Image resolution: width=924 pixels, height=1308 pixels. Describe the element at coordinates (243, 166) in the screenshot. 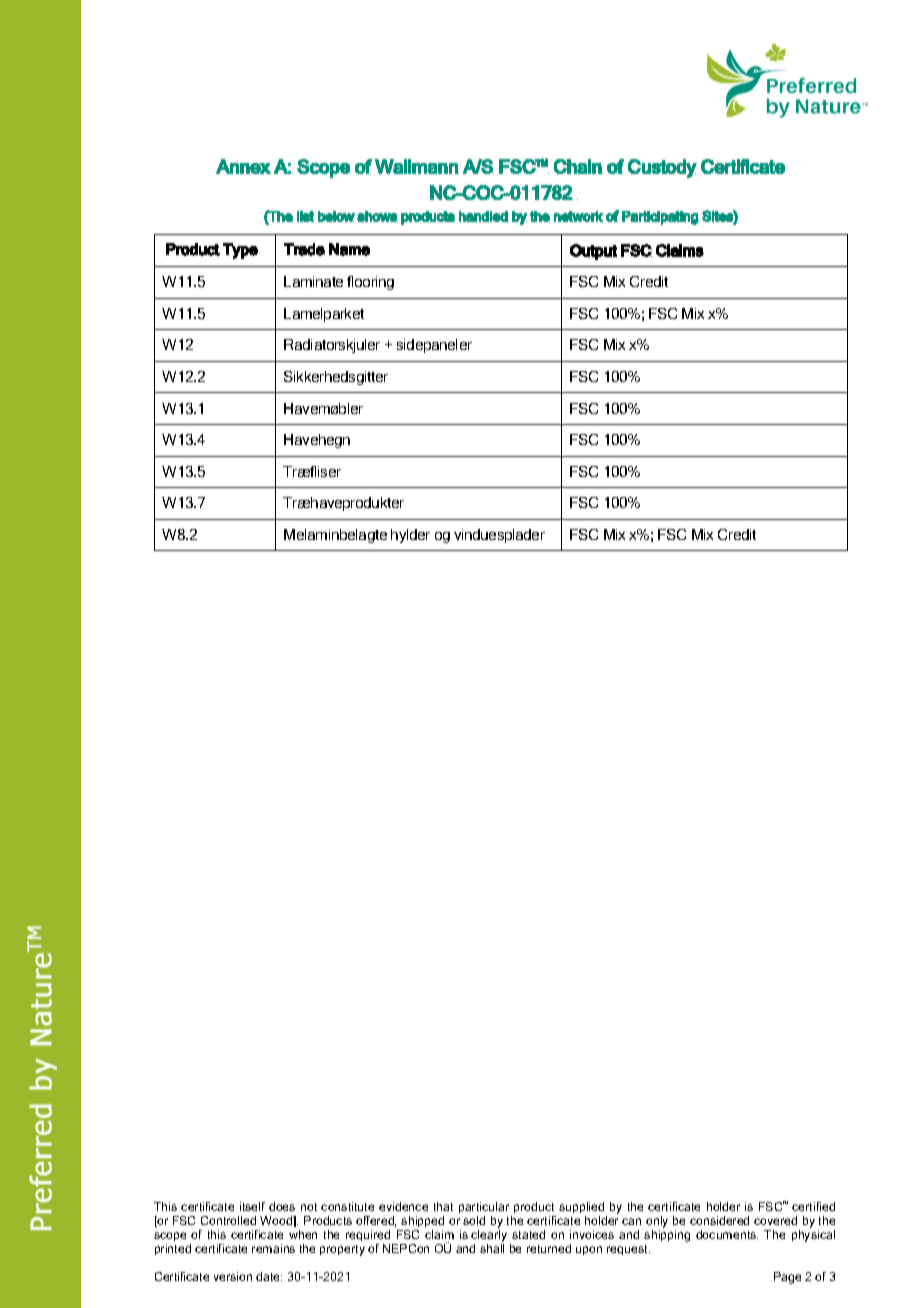

I see `Annex` at that location.
